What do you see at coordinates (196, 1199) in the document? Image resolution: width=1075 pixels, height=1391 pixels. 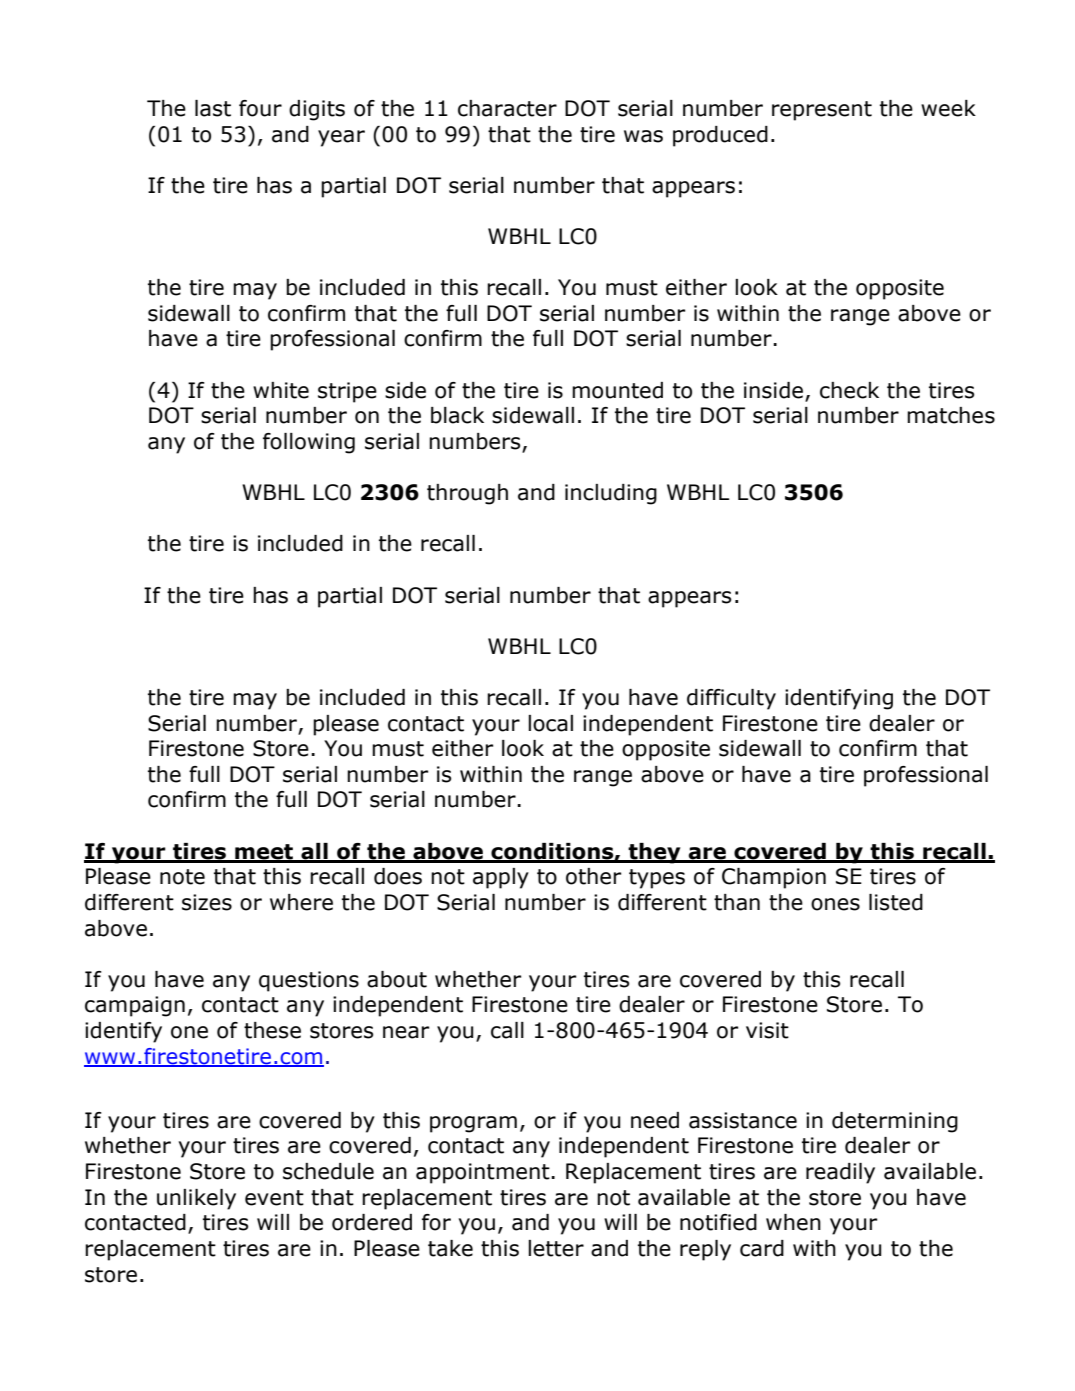 I see `unlikely` at bounding box center [196, 1199].
